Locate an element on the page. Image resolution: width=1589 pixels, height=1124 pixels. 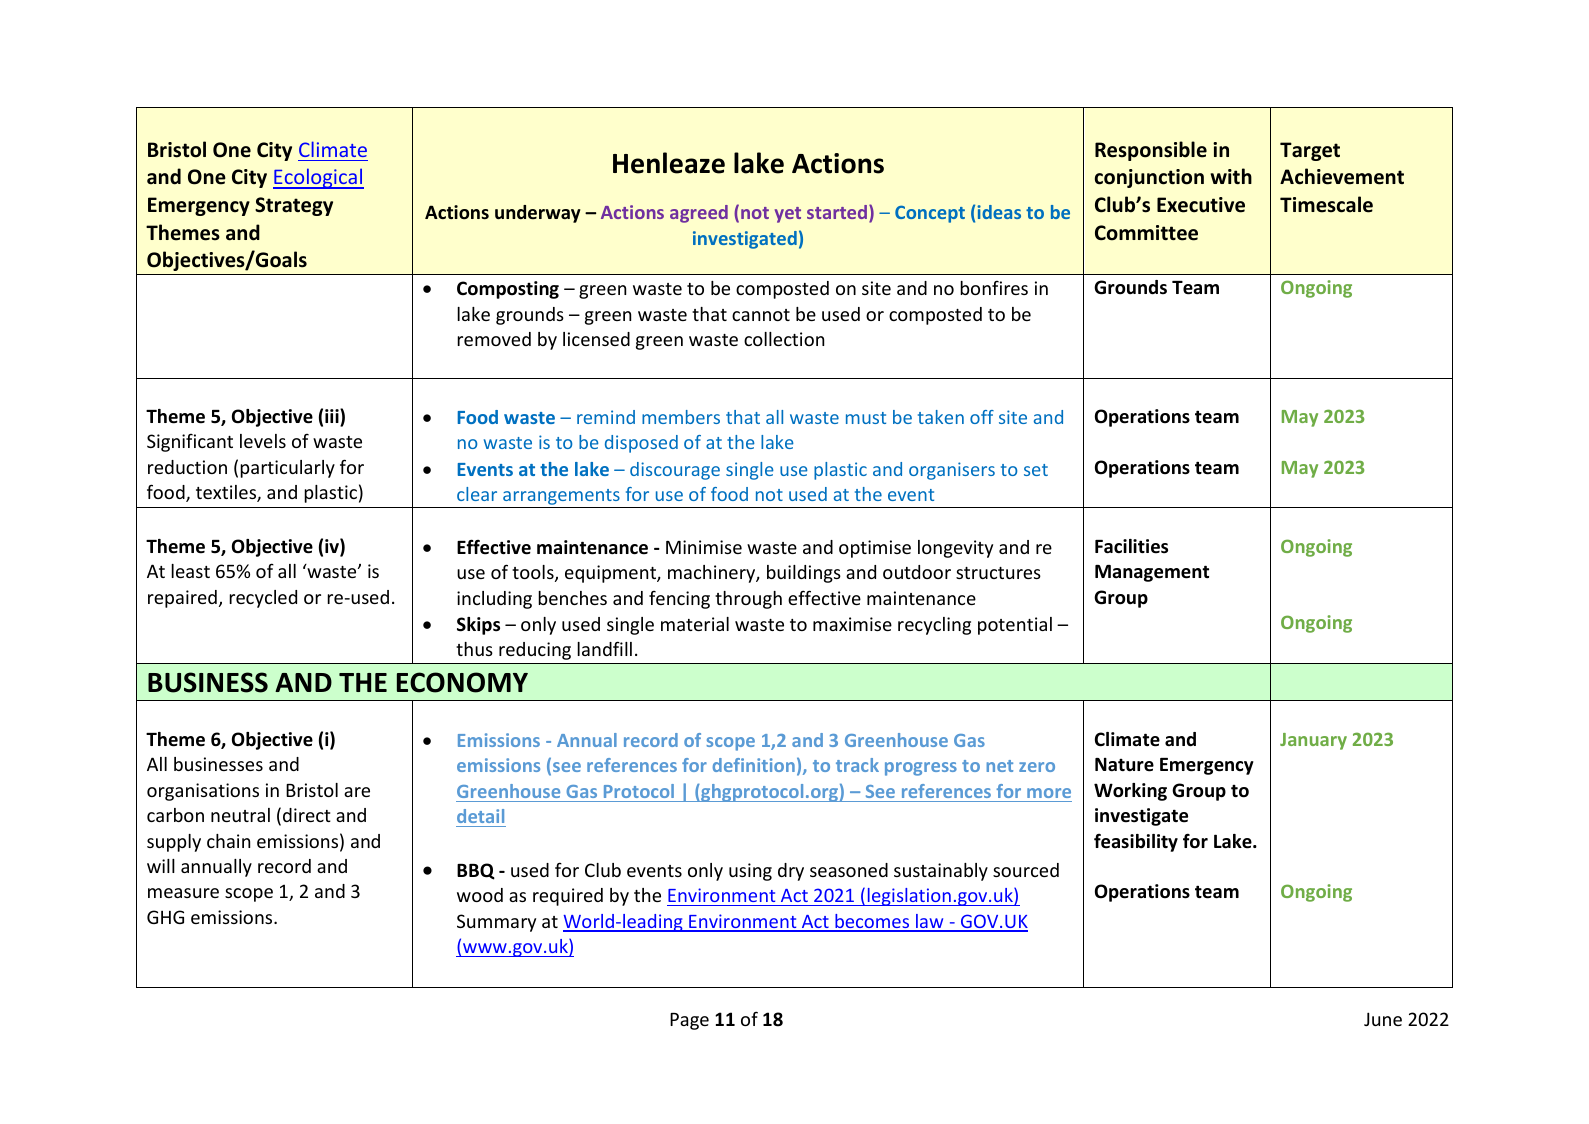
Management is located at coordinates (1152, 573).
